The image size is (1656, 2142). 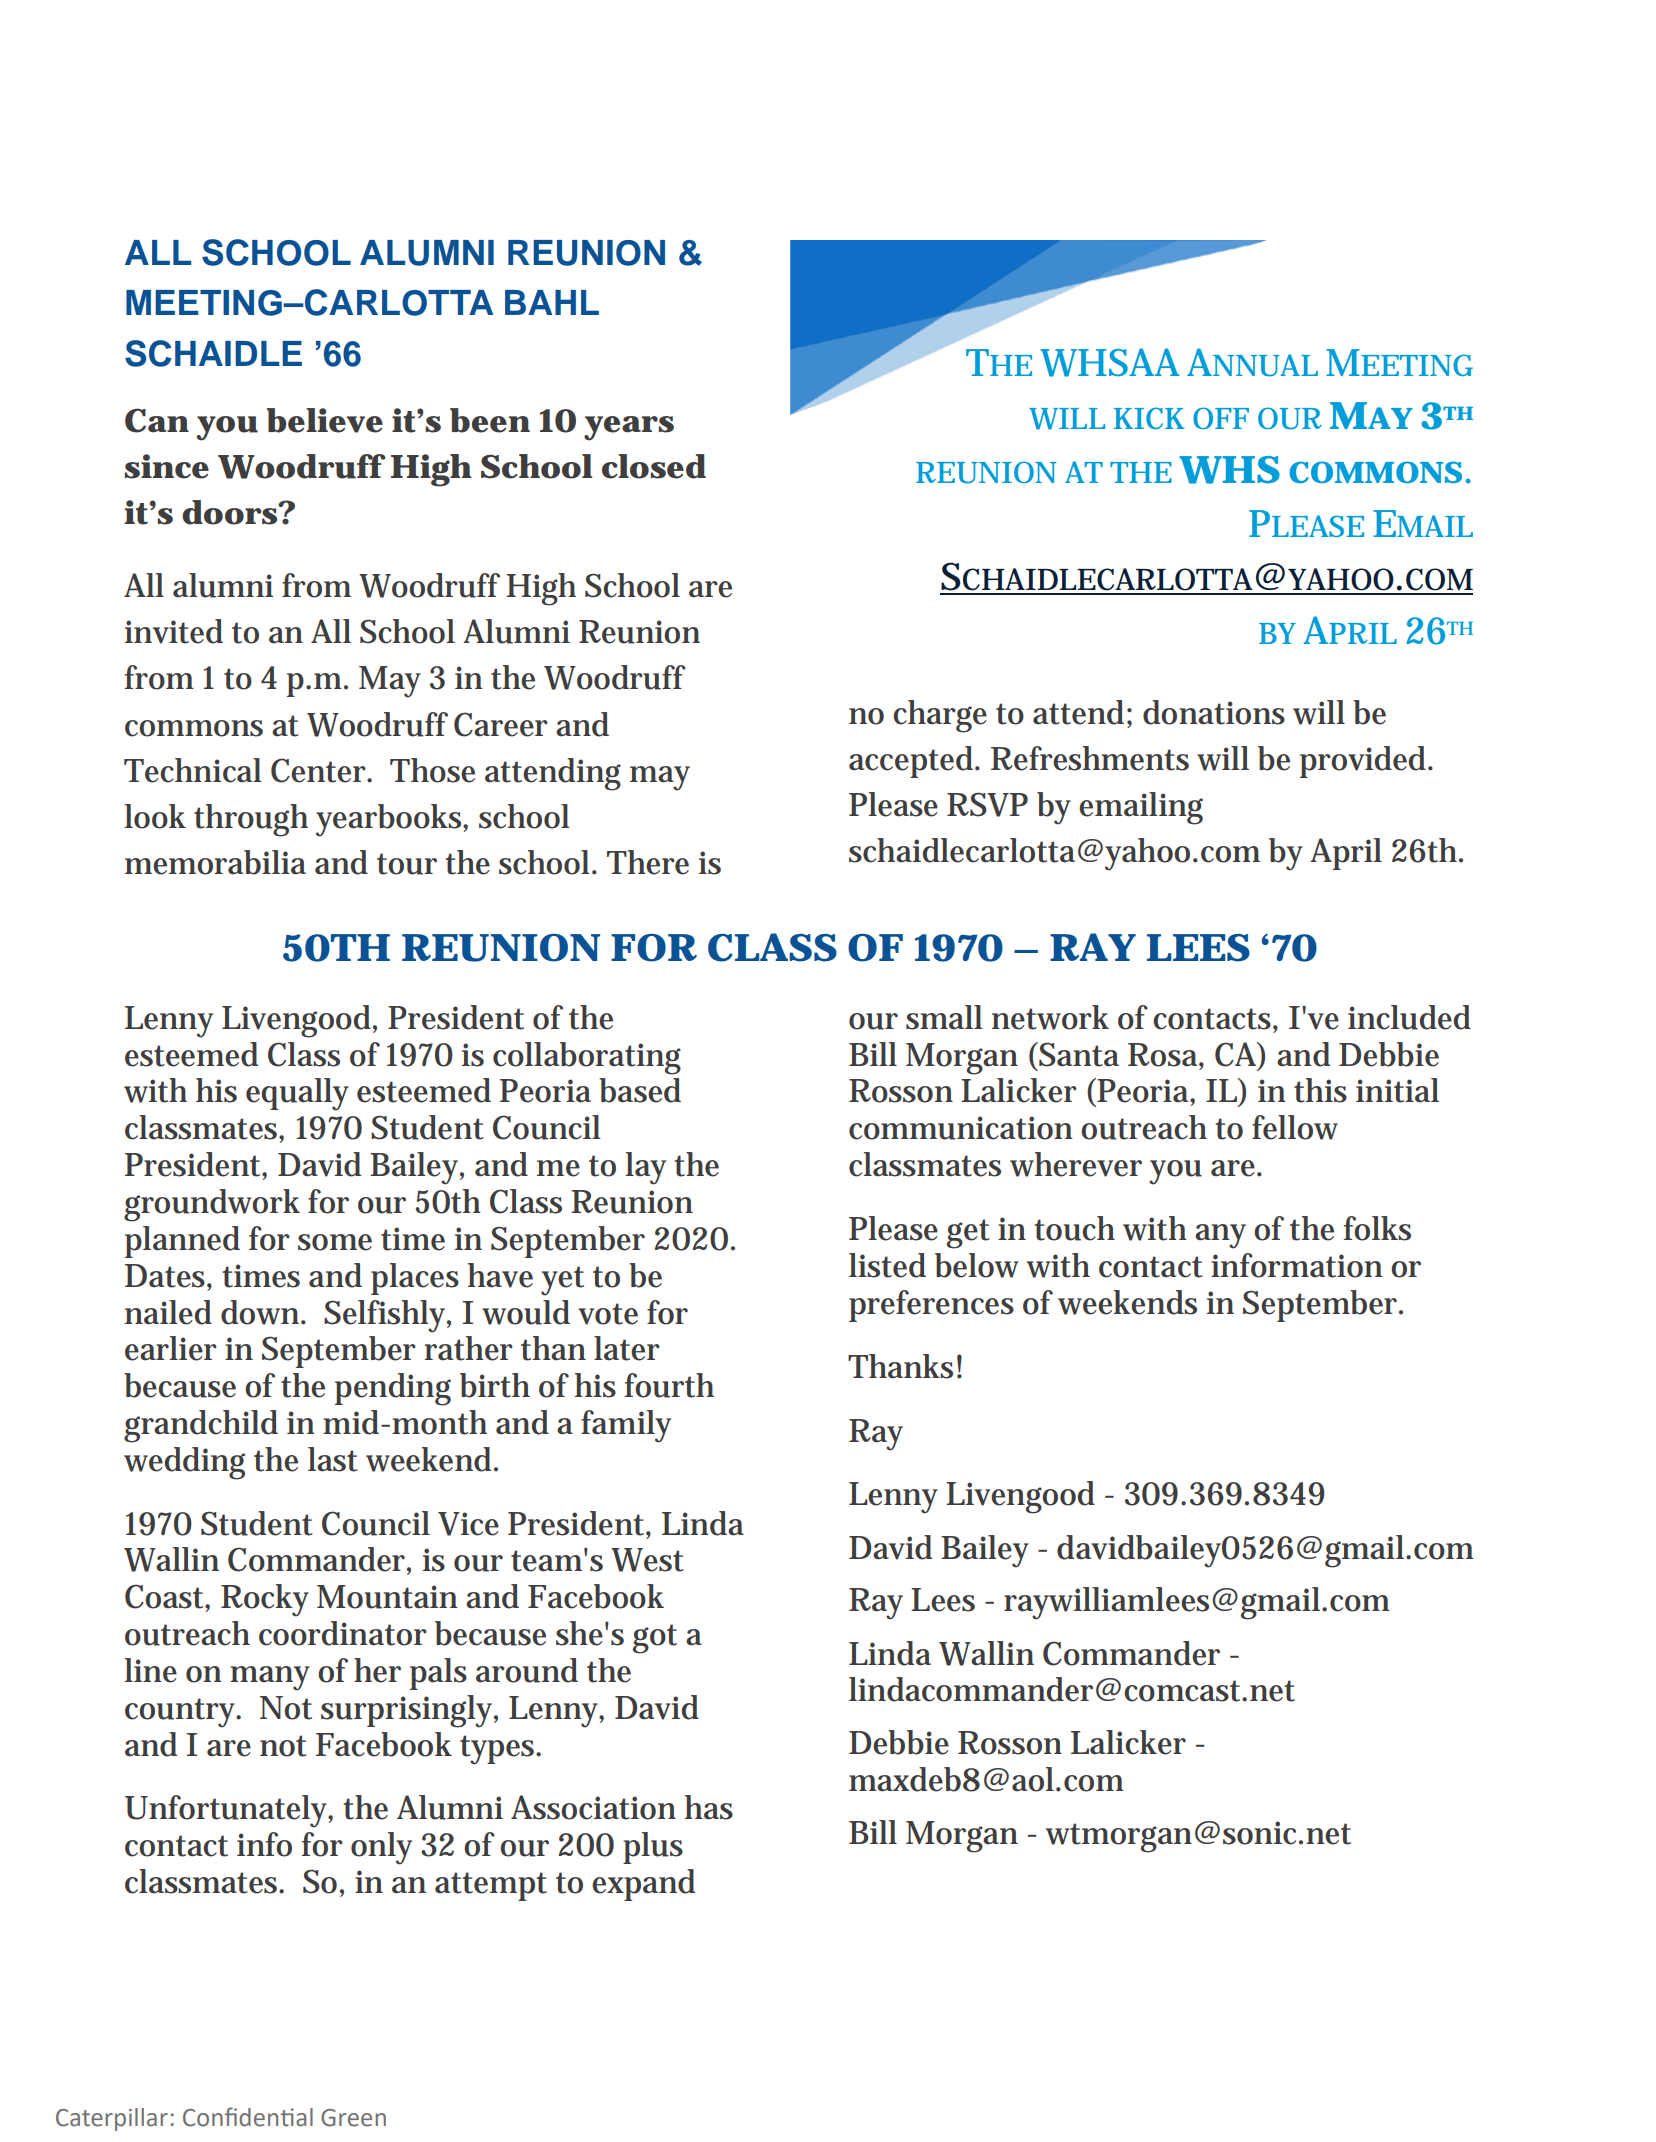 I want to click on West, so click(x=647, y=1560).
